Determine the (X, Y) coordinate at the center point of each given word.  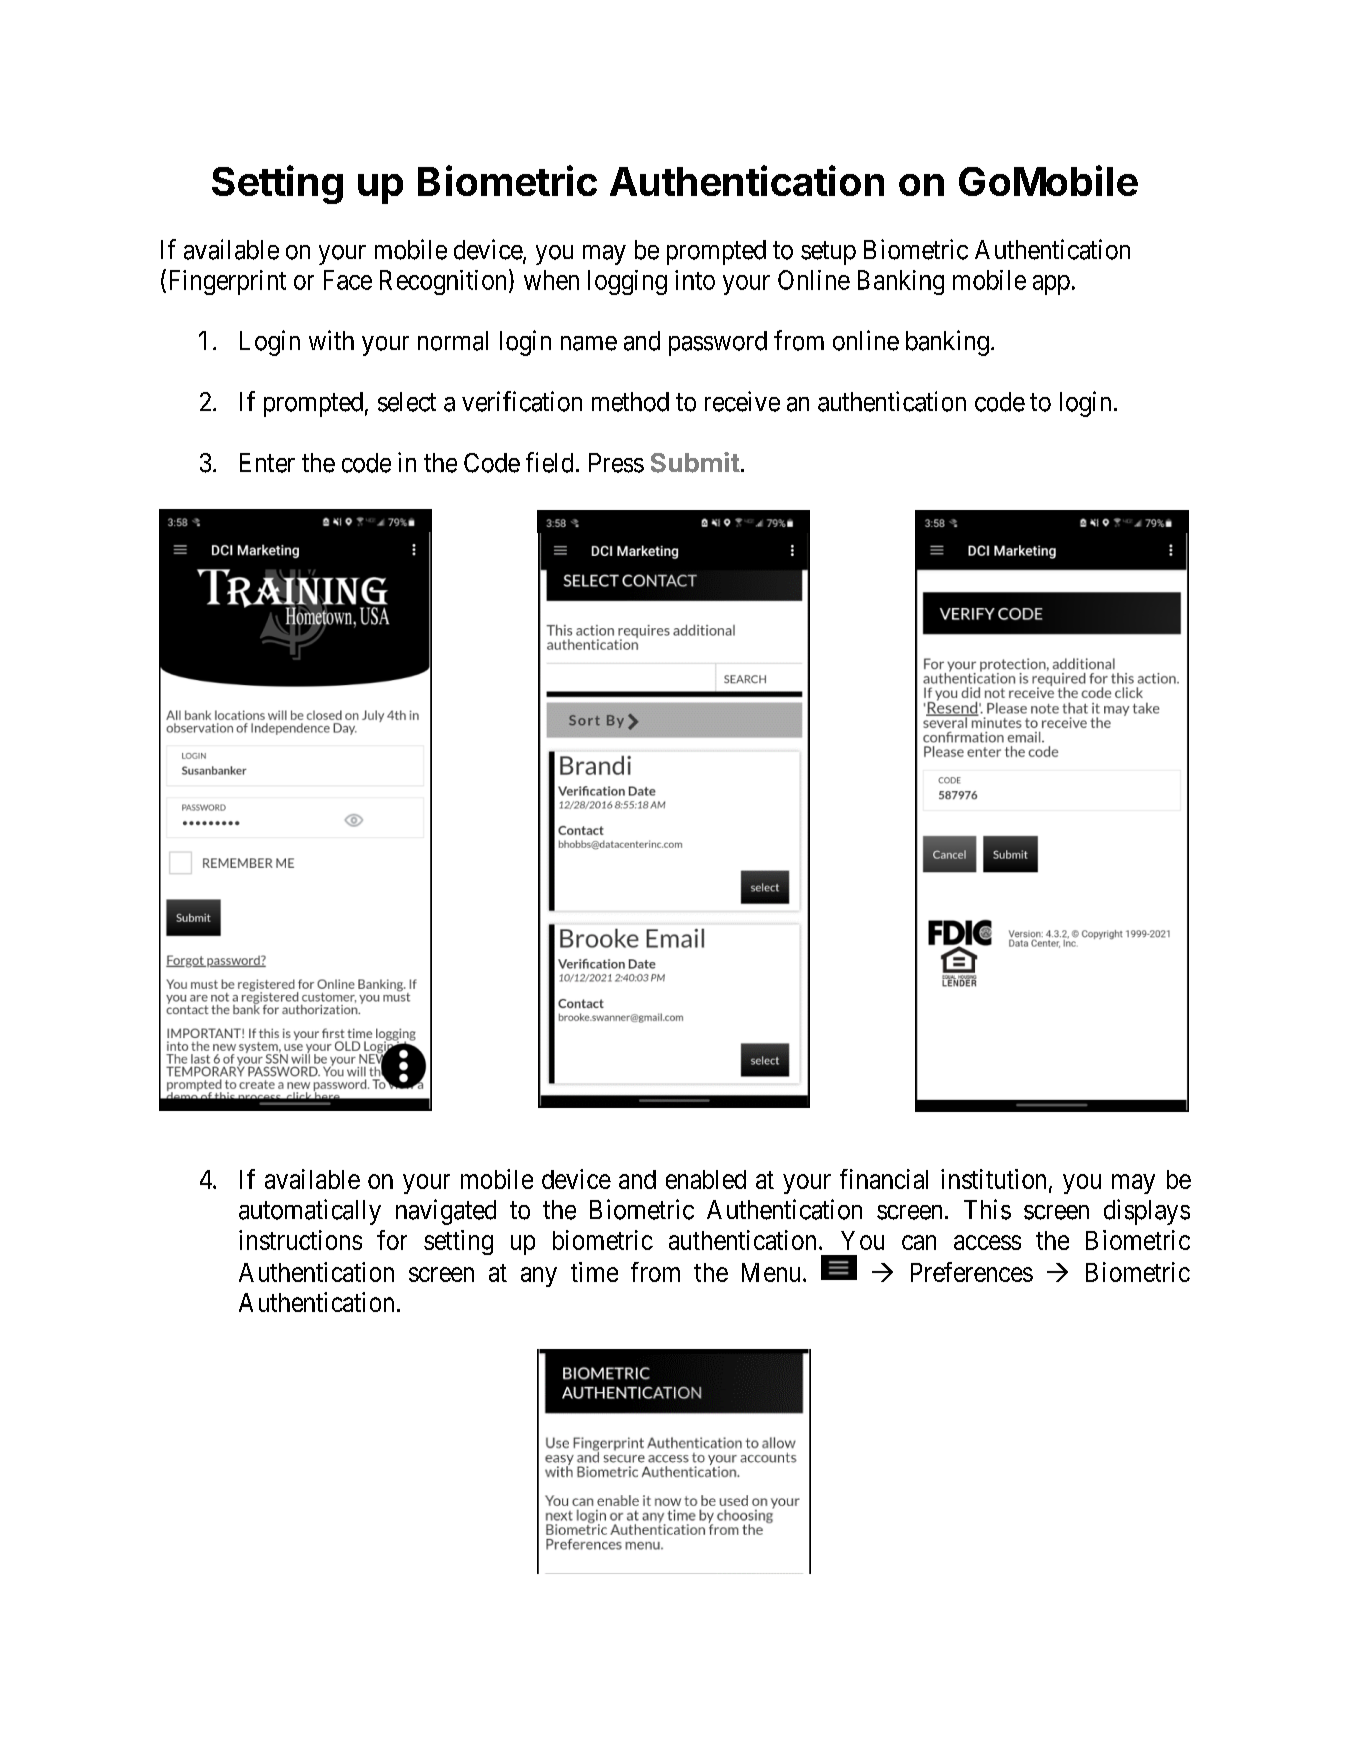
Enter (267, 463)
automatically (310, 1212)
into (695, 280)
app (1051, 285)
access (987, 1242)
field (549, 462)
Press (616, 463)
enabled (706, 1179)
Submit (695, 462)
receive (742, 401)
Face (348, 280)
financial (884, 1179)
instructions (300, 1240)
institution (993, 1179)
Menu (771, 1272)
